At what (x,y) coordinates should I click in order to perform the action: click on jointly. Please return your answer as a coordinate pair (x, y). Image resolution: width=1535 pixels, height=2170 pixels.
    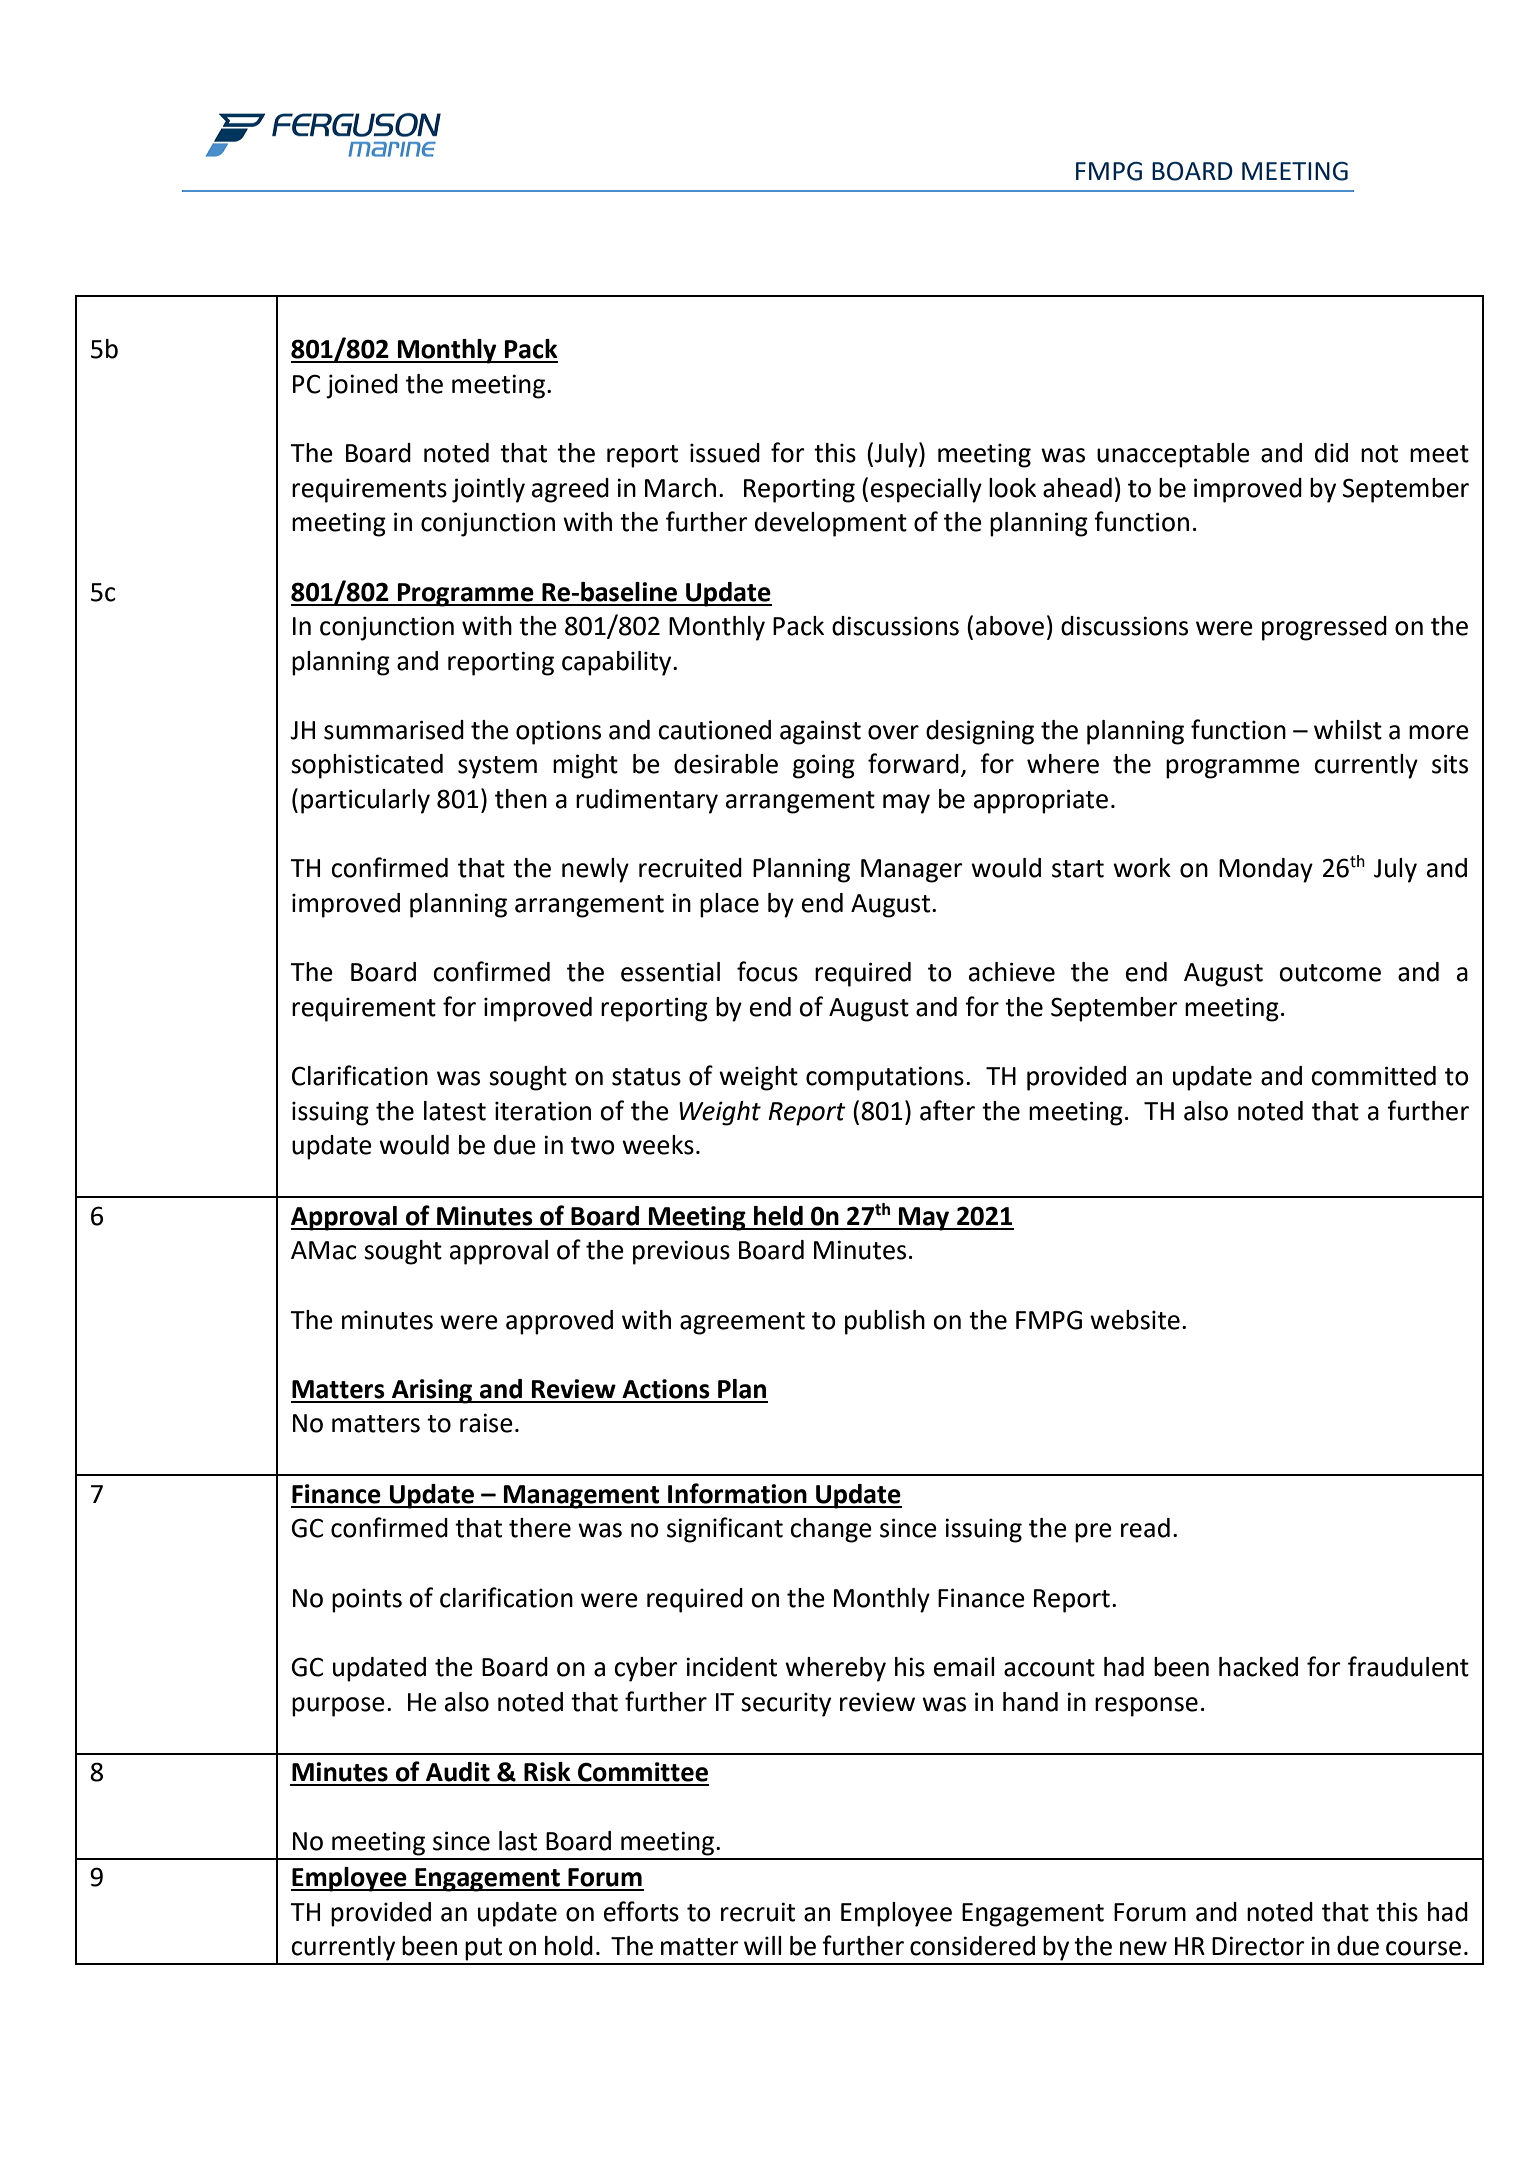
    Looking at the image, I should click on (488, 490).
